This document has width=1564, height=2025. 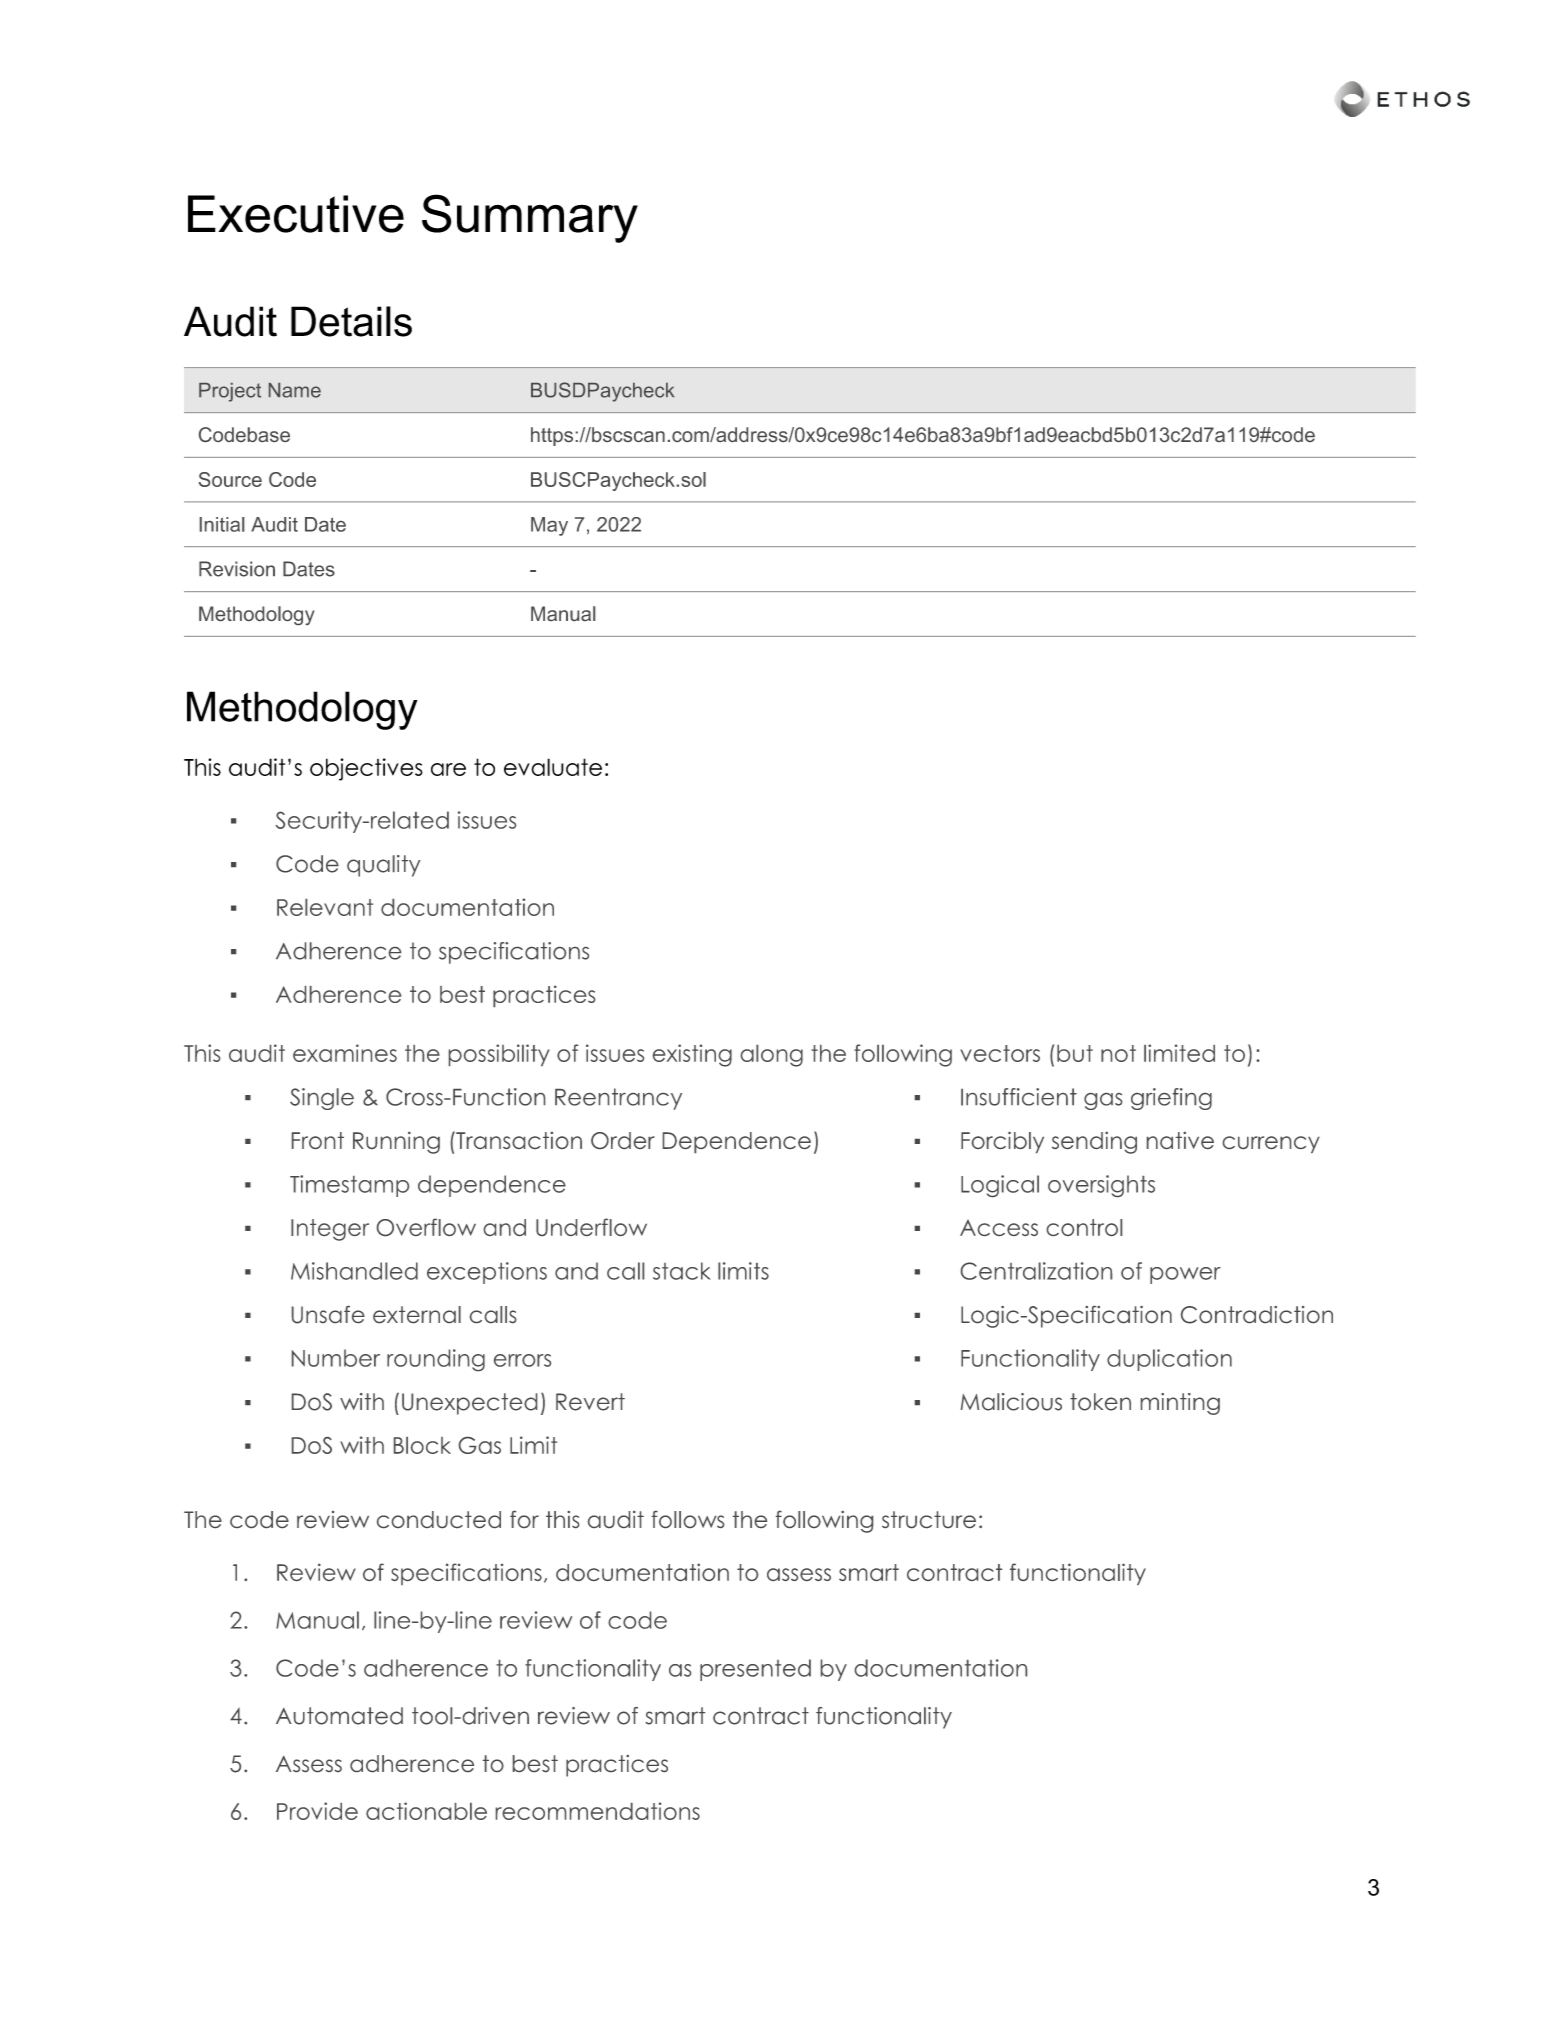 I want to click on Automated, so click(x=339, y=1716).
